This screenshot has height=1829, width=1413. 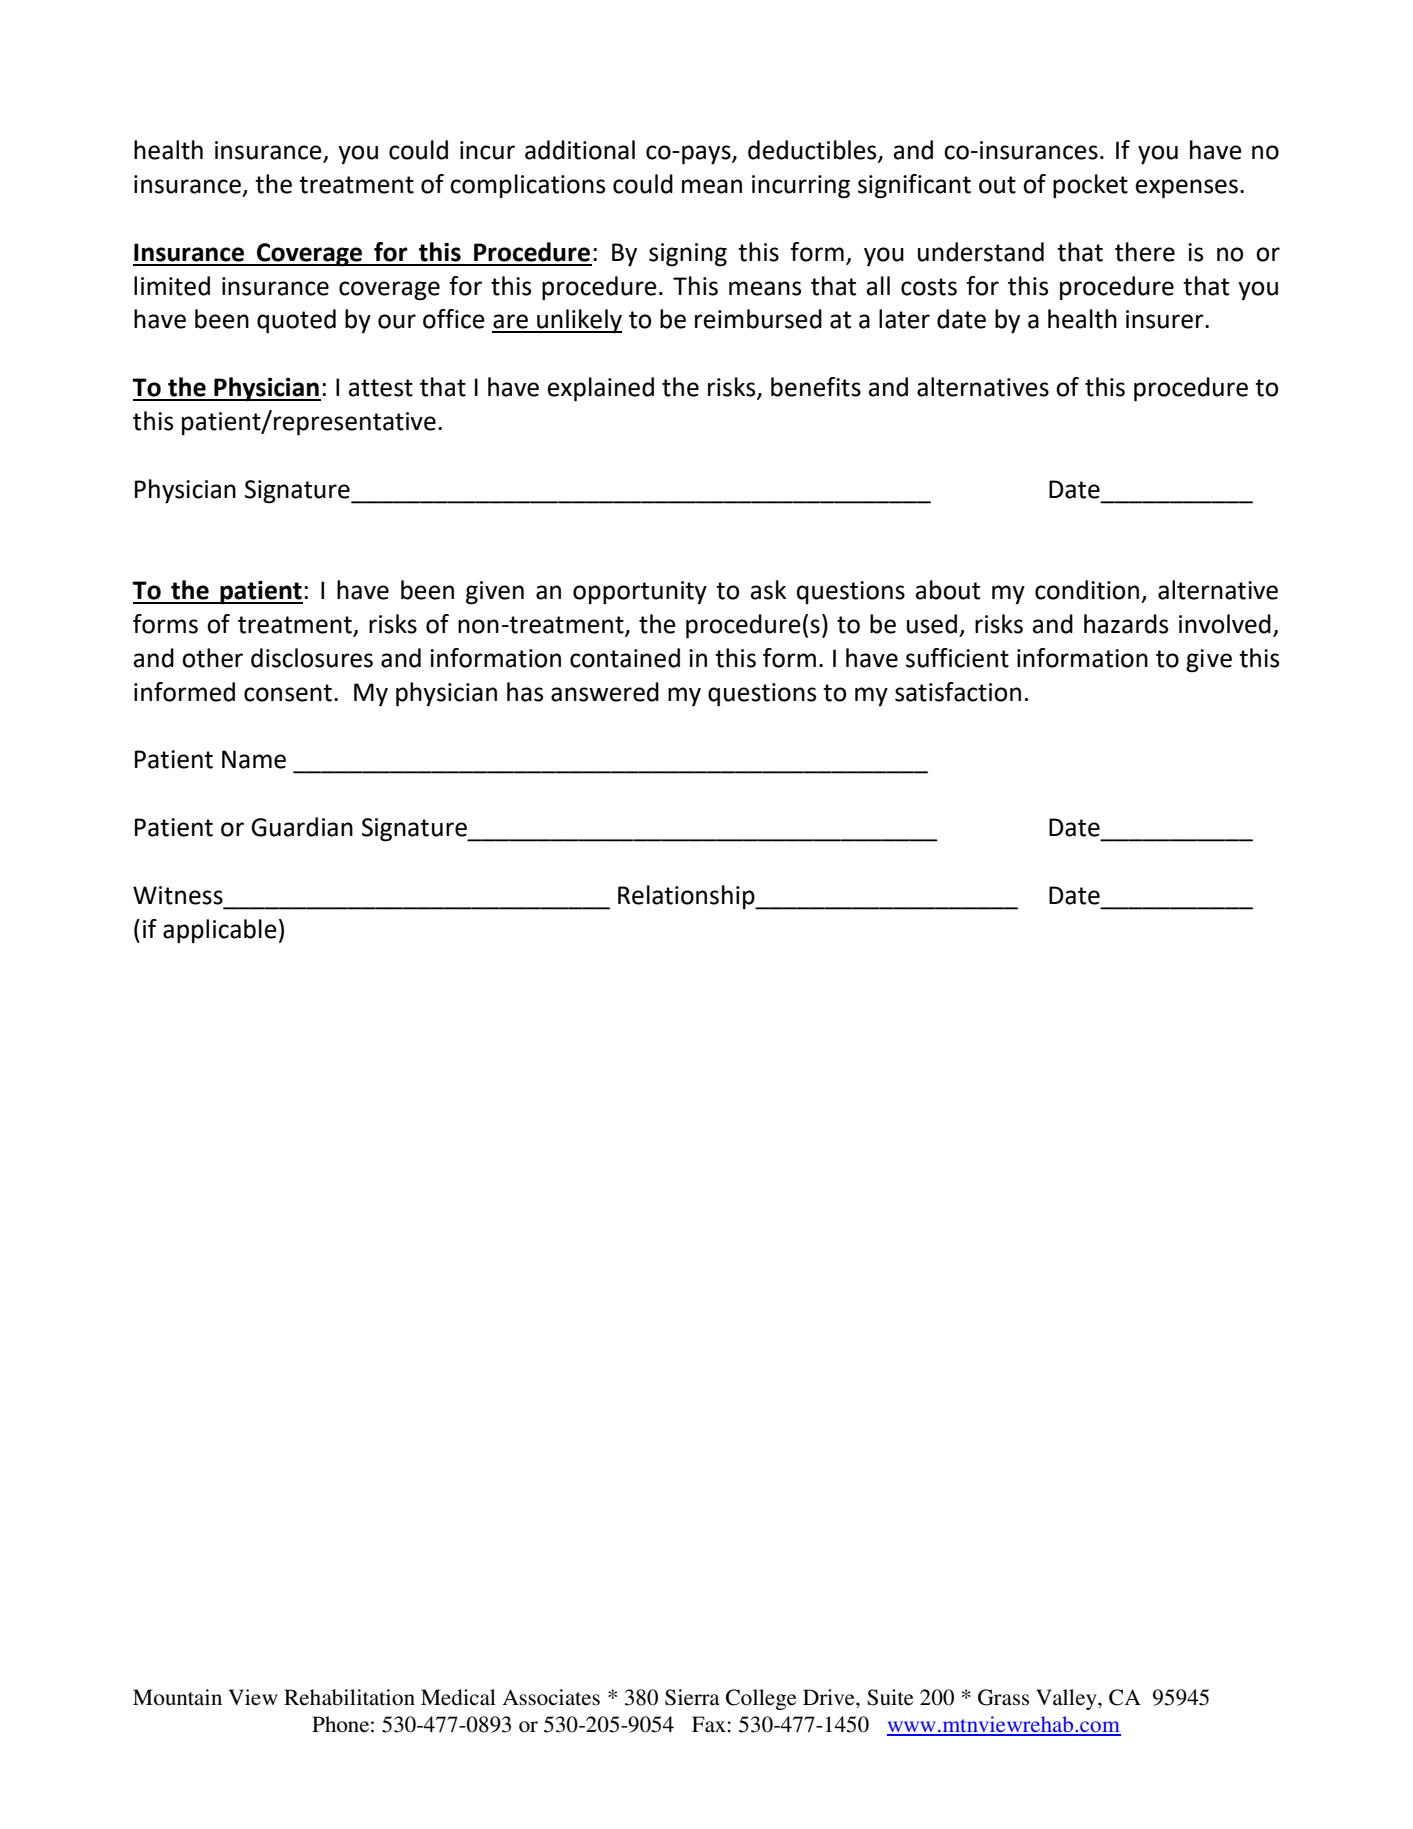 I want to click on Valley, so click(x=1067, y=1699).
